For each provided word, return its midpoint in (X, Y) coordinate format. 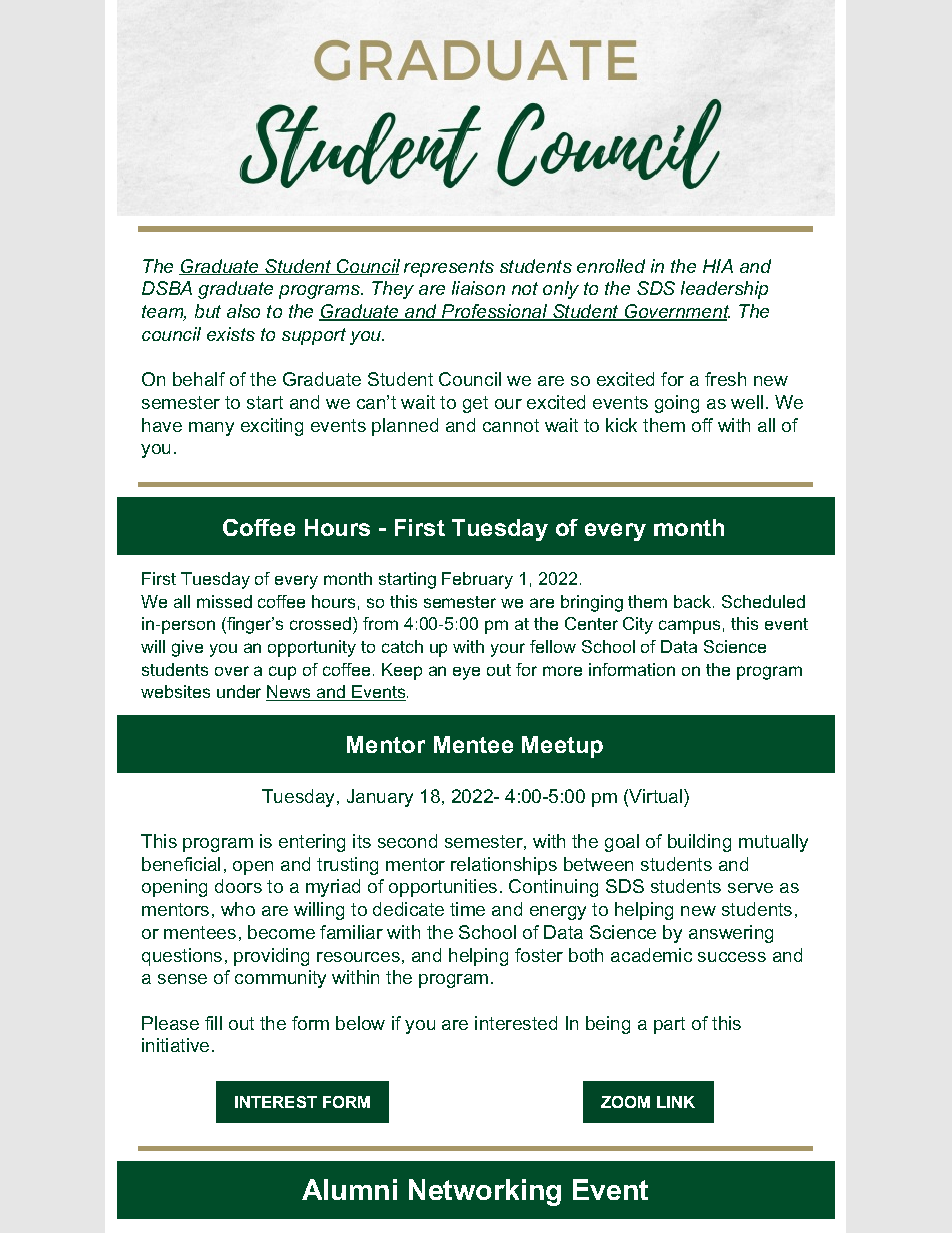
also (243, 311)
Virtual (654, 796)
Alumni (349, 1189)
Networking (485, 1192)
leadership (724, 290)
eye (466, 673)
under (239, 691)
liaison (478, 288)
